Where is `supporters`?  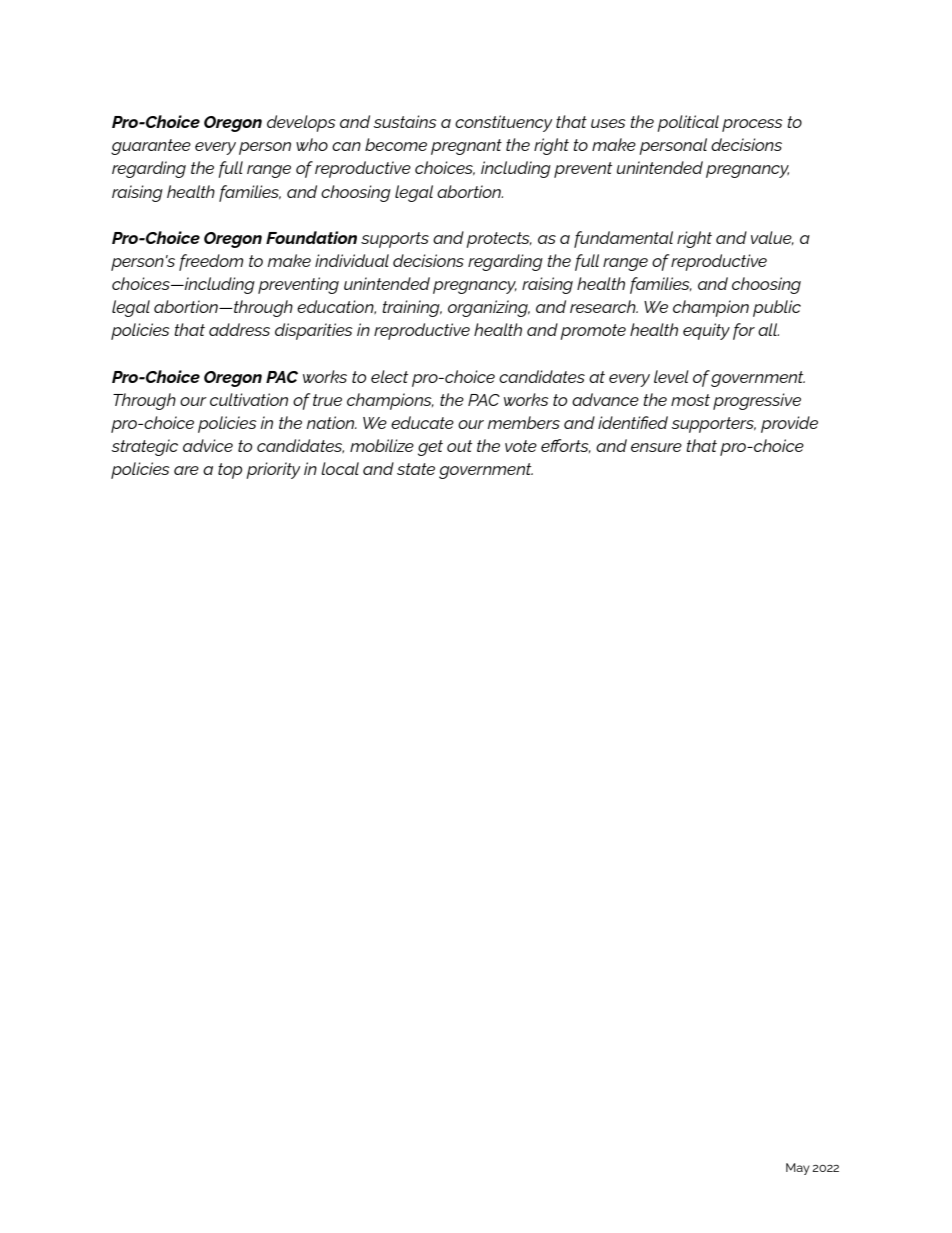 supporters is located at coordinates (713, 425).
